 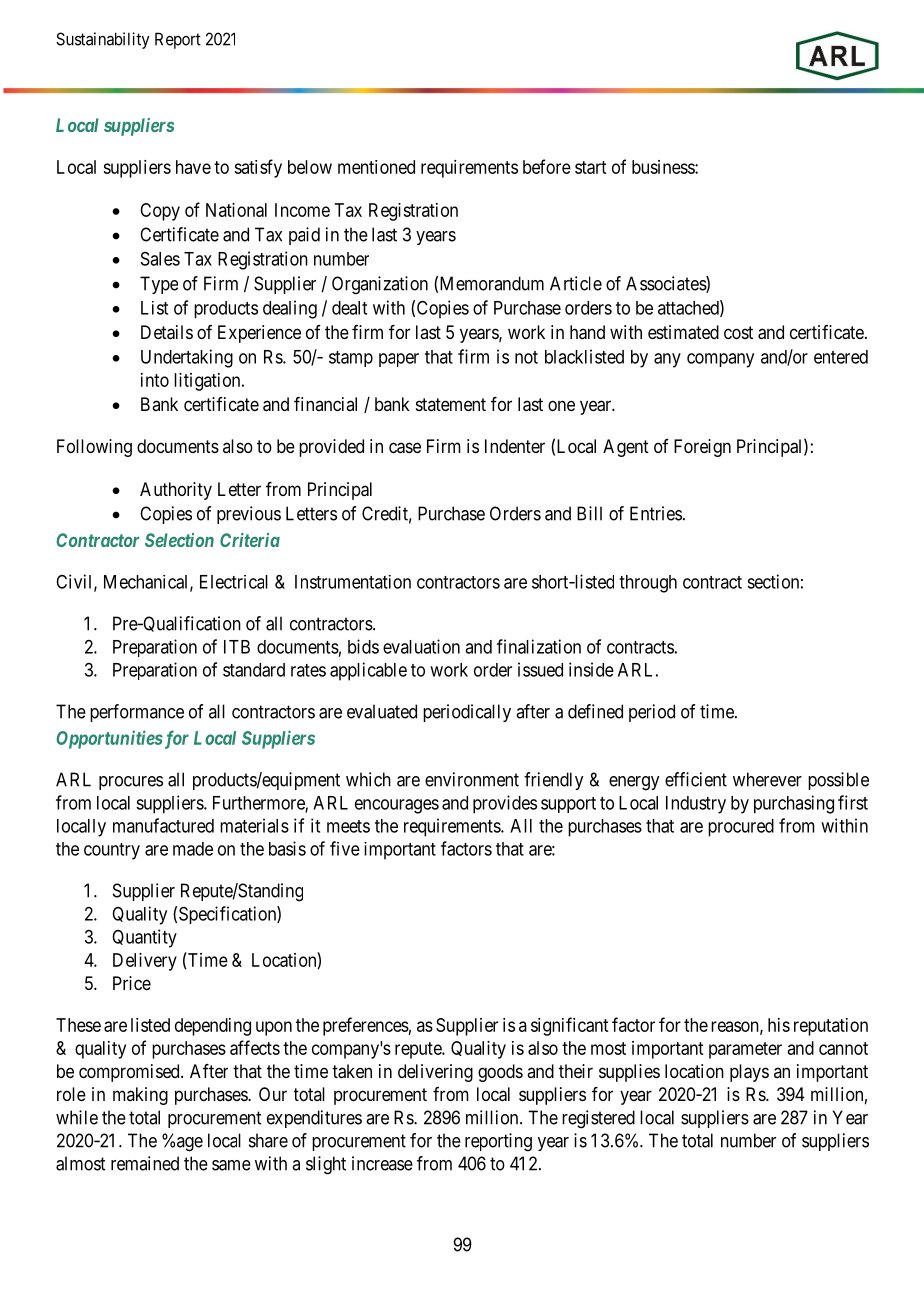 What do you see at coordinates (664, 167) in the image?
I see `business` at bounding box center [664, 167].
